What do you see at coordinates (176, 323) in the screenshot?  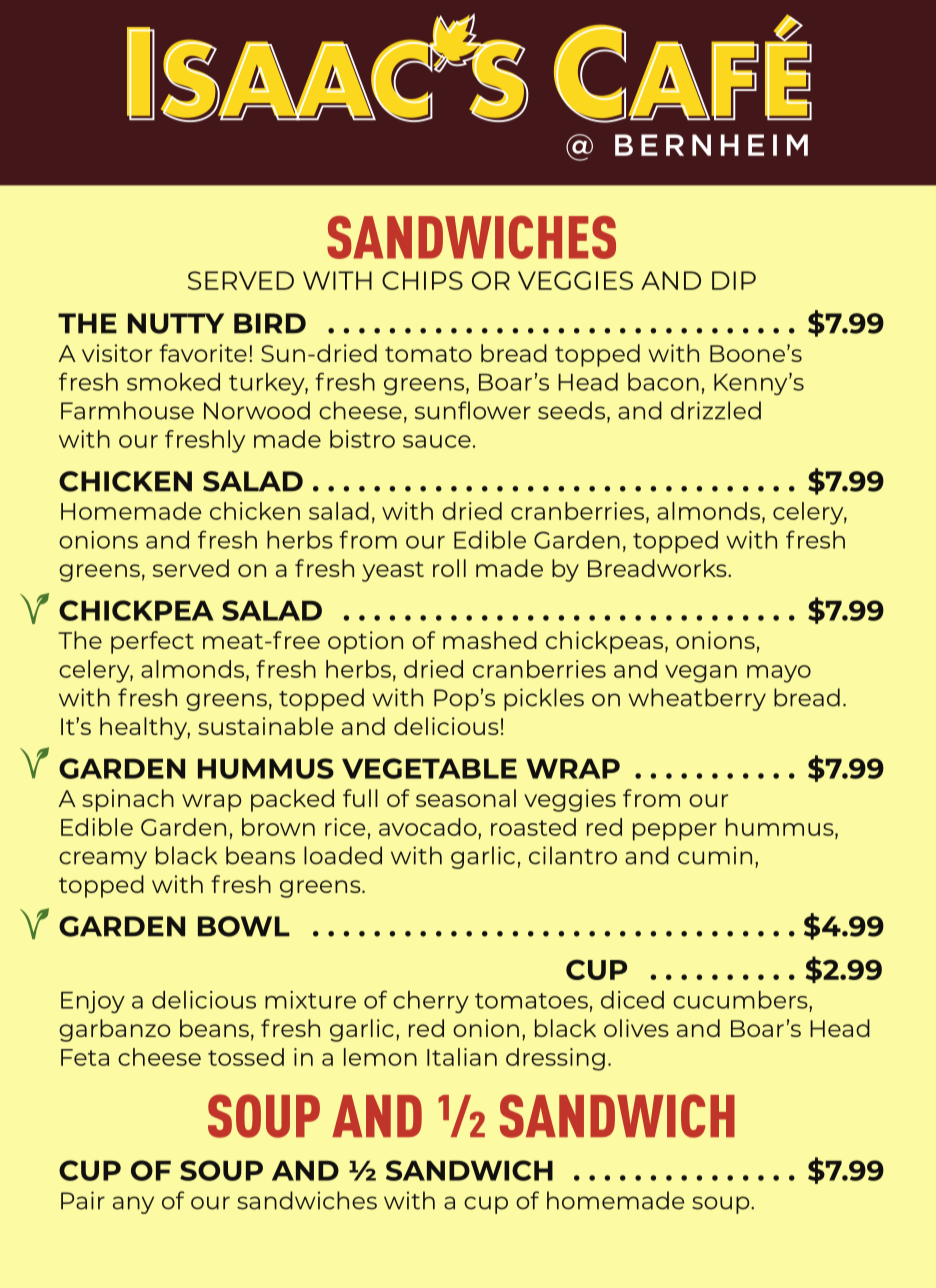 I see `NUTTY` at bounding box center [176, 323].
